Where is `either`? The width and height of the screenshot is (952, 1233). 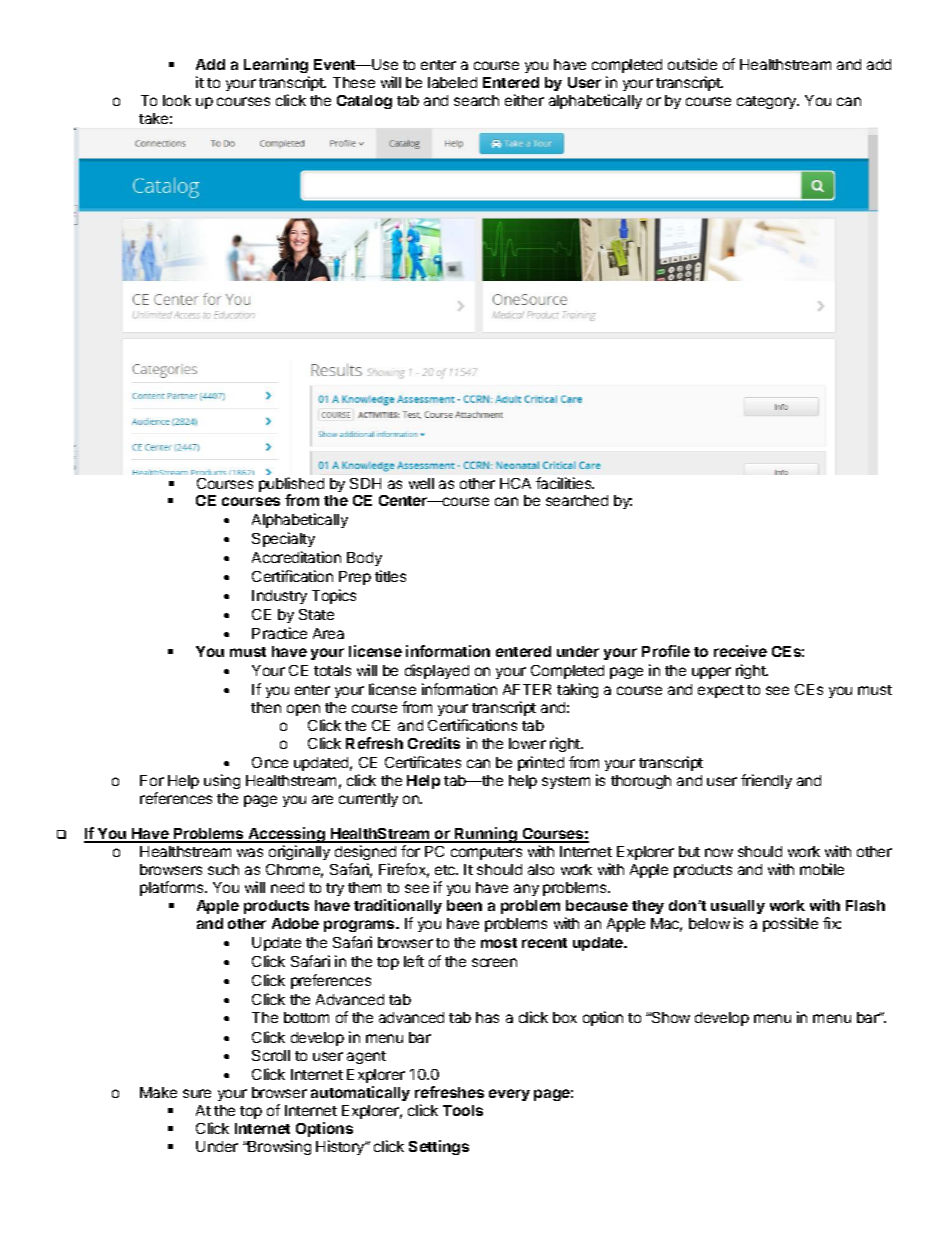
either is located at coordinates (524, 100).
